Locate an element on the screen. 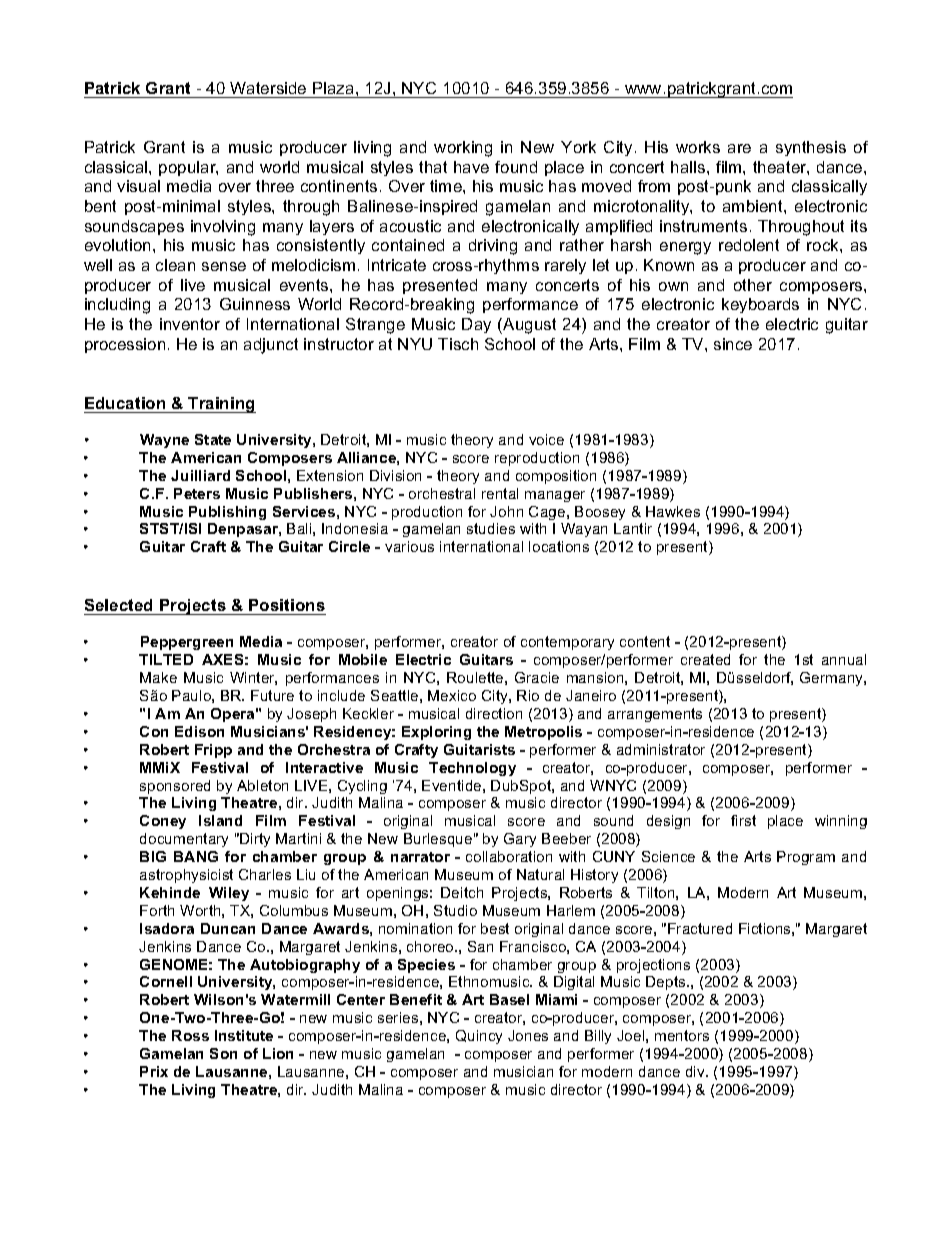 The width and height of the screenshot is (952, 1233). synthesis is located at coordinates (811, 148).
